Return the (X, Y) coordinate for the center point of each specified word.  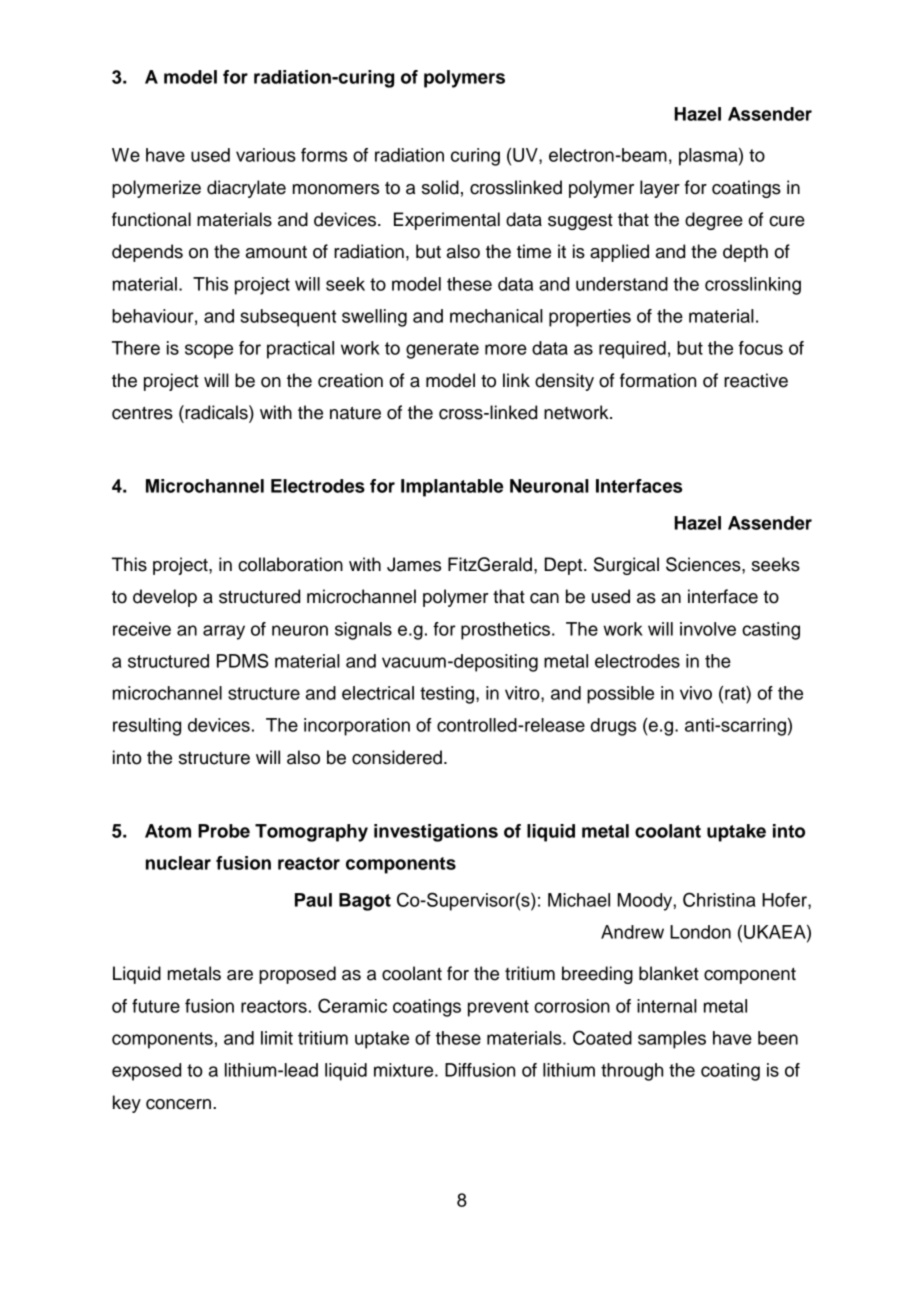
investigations (436, 833)
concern (180, 1104)
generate (442, 350)
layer (660, 189)
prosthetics (505, 631)
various (266, 155)
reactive (756, 380)
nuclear (178, 863)
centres (142, 413)
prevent (498, 1008)
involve (708, 629)
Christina (719, 899)
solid (440, 187)
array (224, 632)
